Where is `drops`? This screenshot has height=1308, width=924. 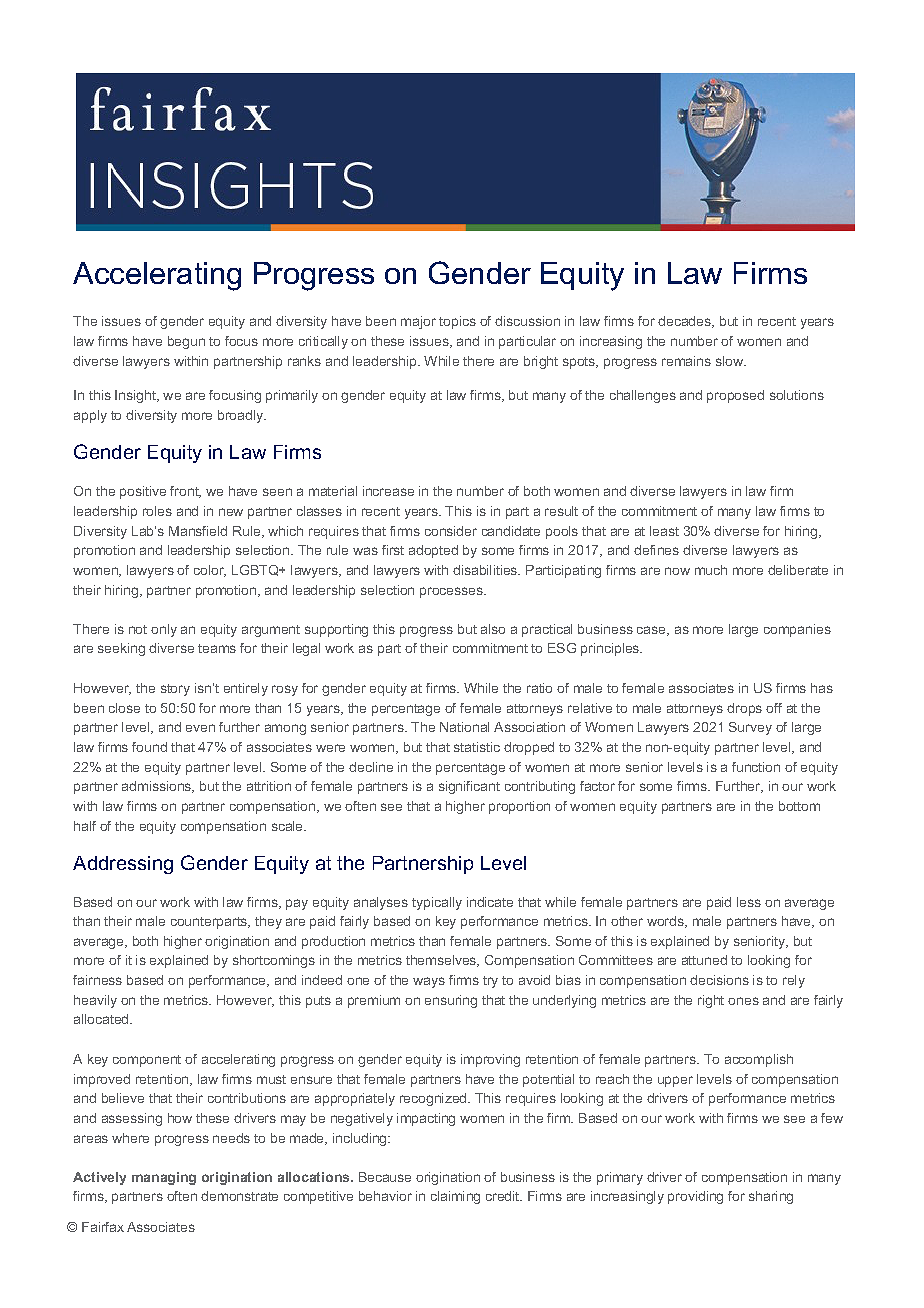 drops is located at coordinates (744, 709).
